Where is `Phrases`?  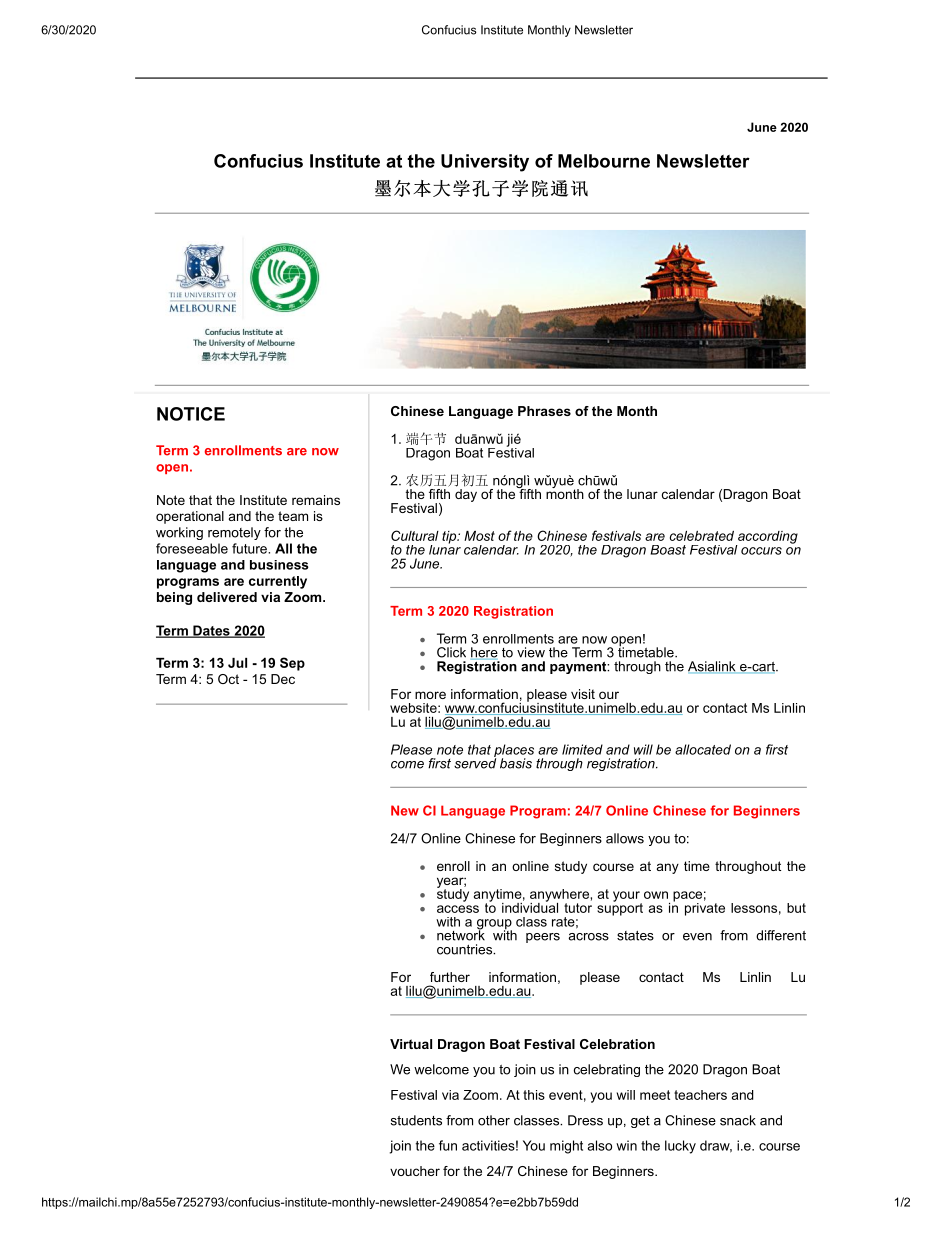
Phrases is located at coordinates (544, 411).
